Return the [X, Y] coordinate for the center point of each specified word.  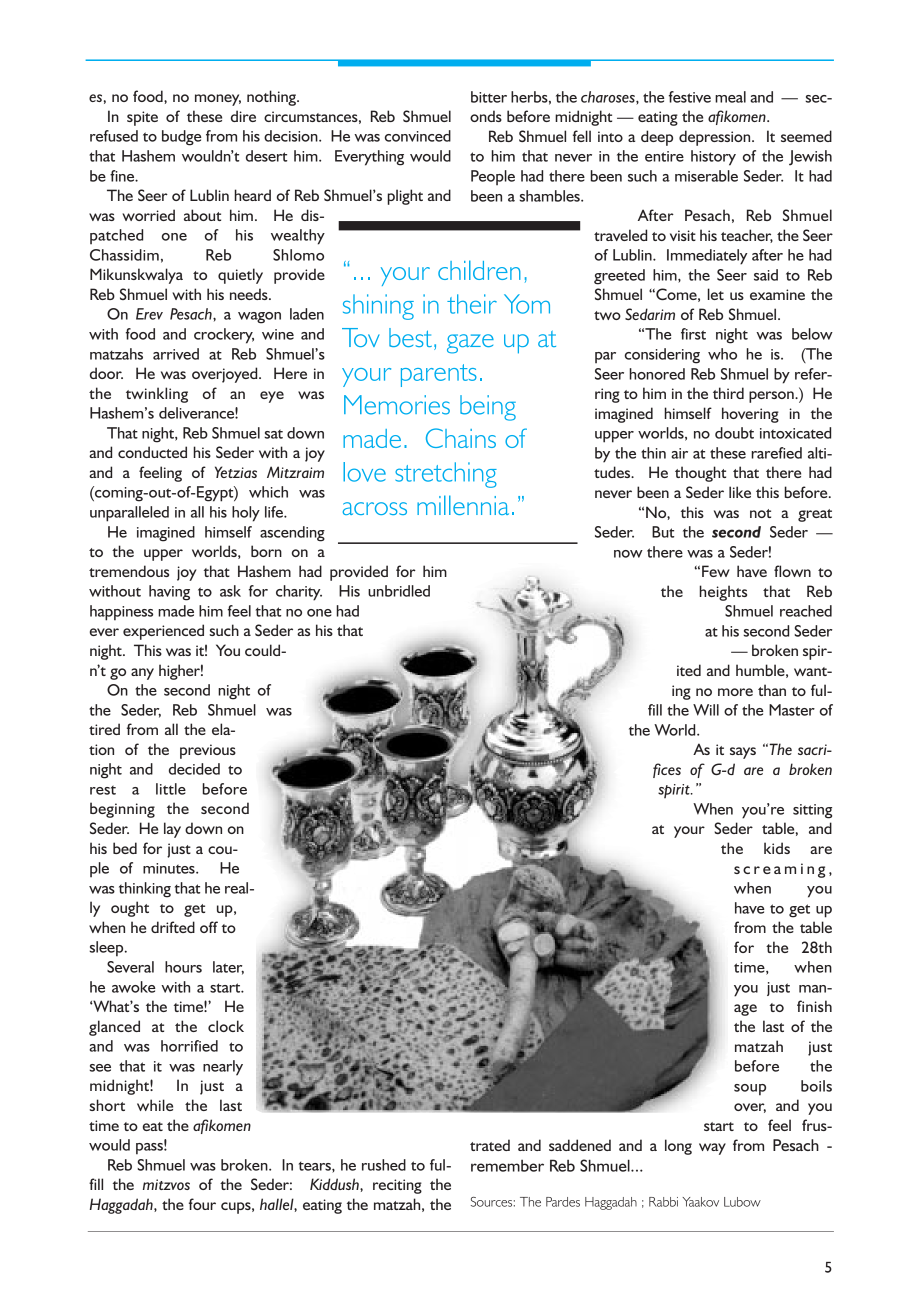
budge [182, 138]
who [722, 354]
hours [183, 967]
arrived [176, 354]
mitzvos [166, 1184]
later [228, 968]
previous [208, 751]
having [169, 593]
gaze [470, 344]
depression [716, 138]
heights [723, 593]
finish [814, 1006]
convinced [418, 136]
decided [194, 769]
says [743, 753]
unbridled [399, 591]
